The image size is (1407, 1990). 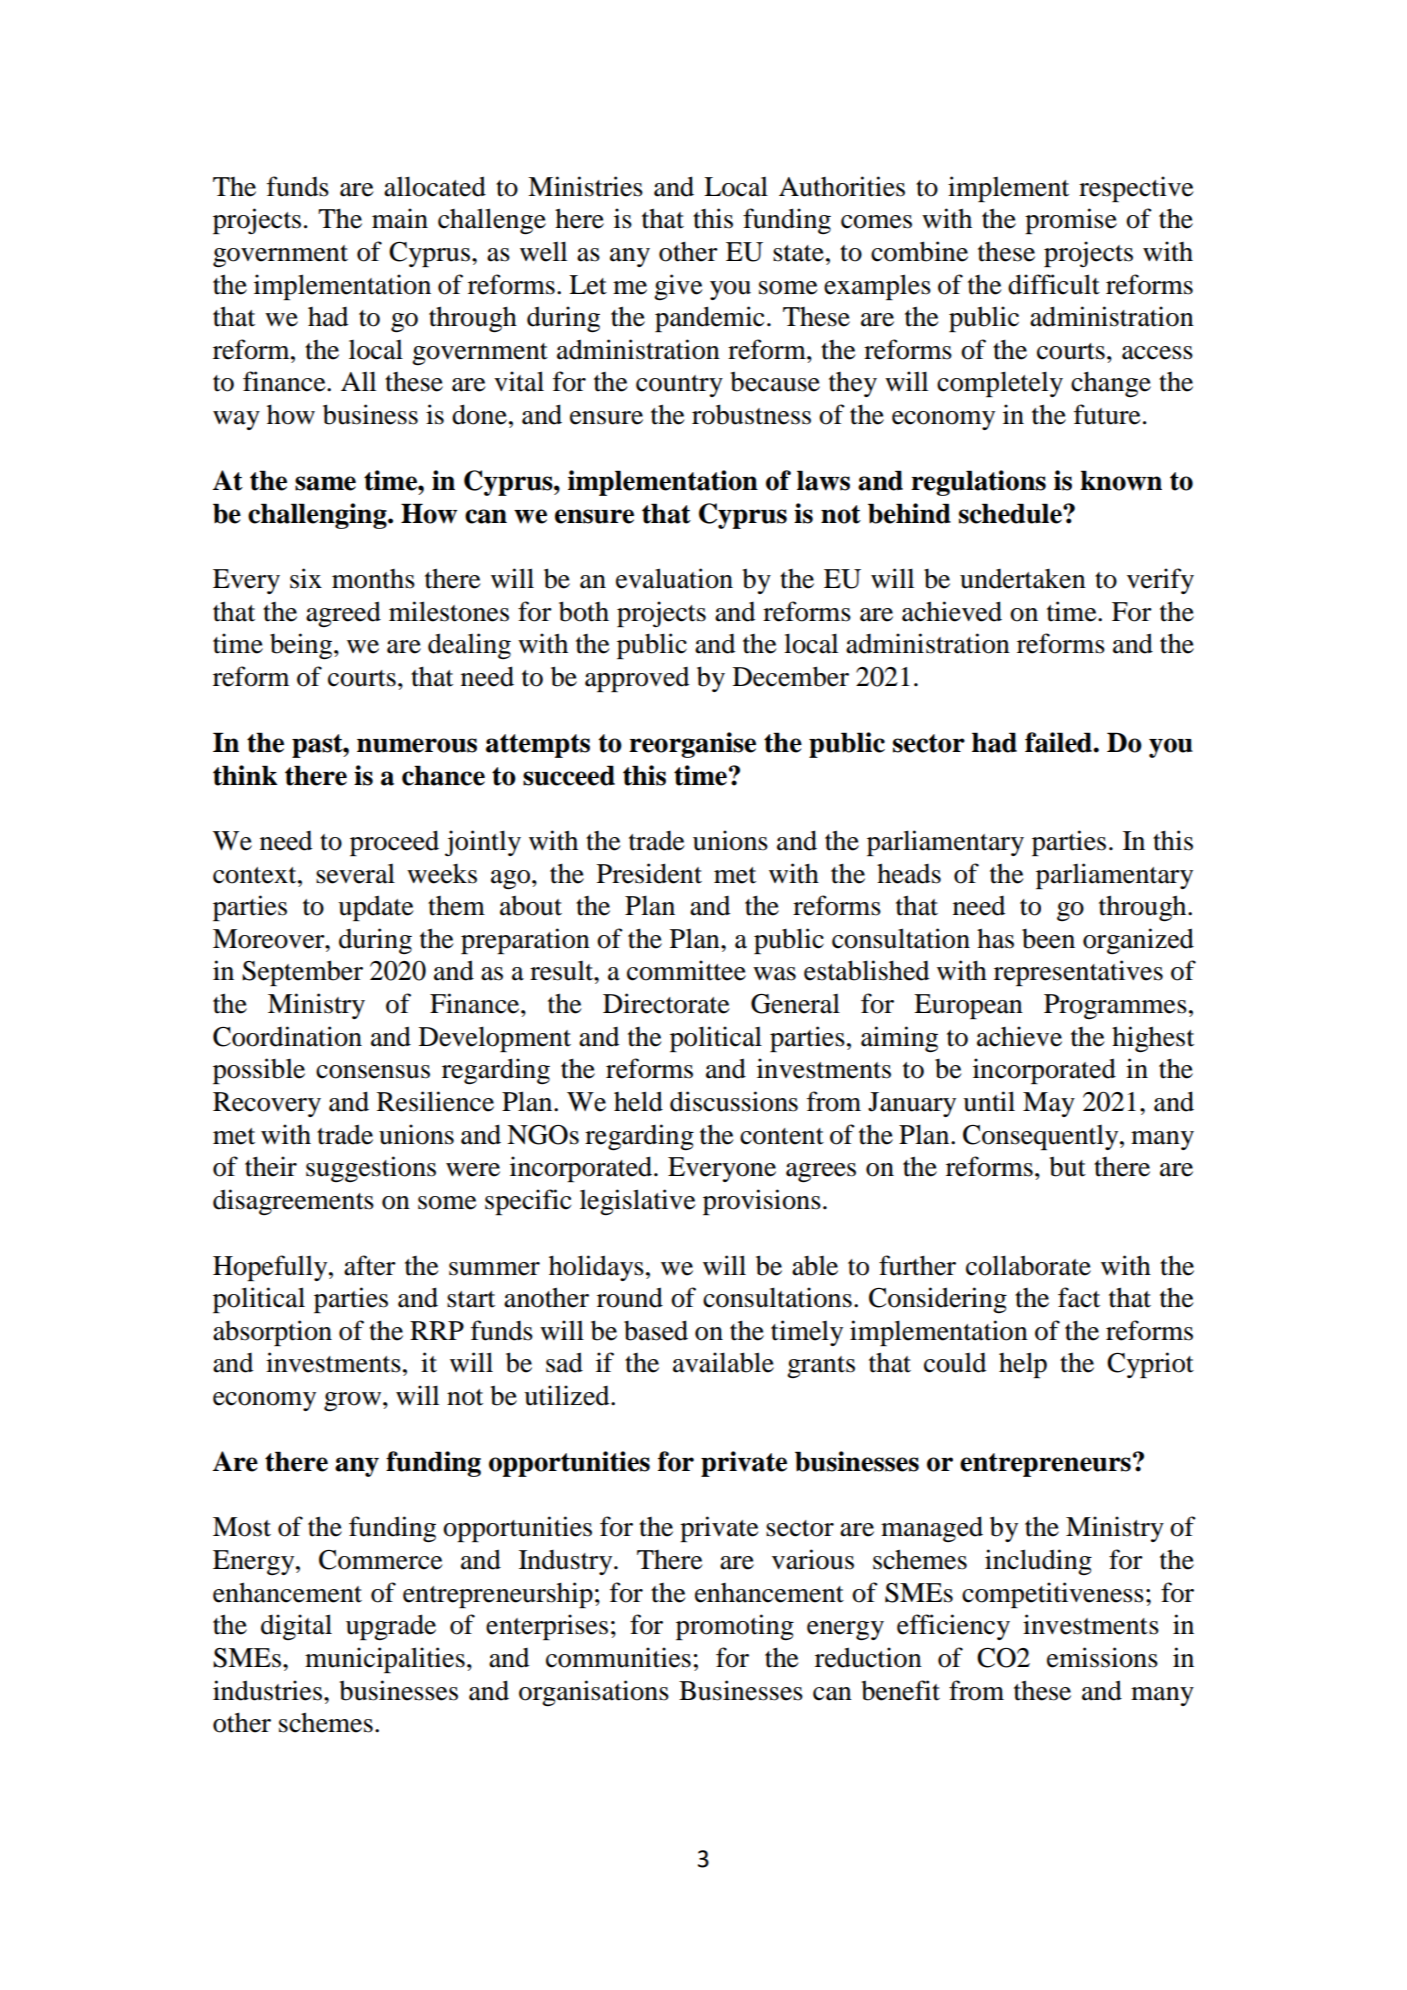 What do you see at coordinates (678, 287) in the screenshot?
I see `give` at bounding box center [678, 287].
